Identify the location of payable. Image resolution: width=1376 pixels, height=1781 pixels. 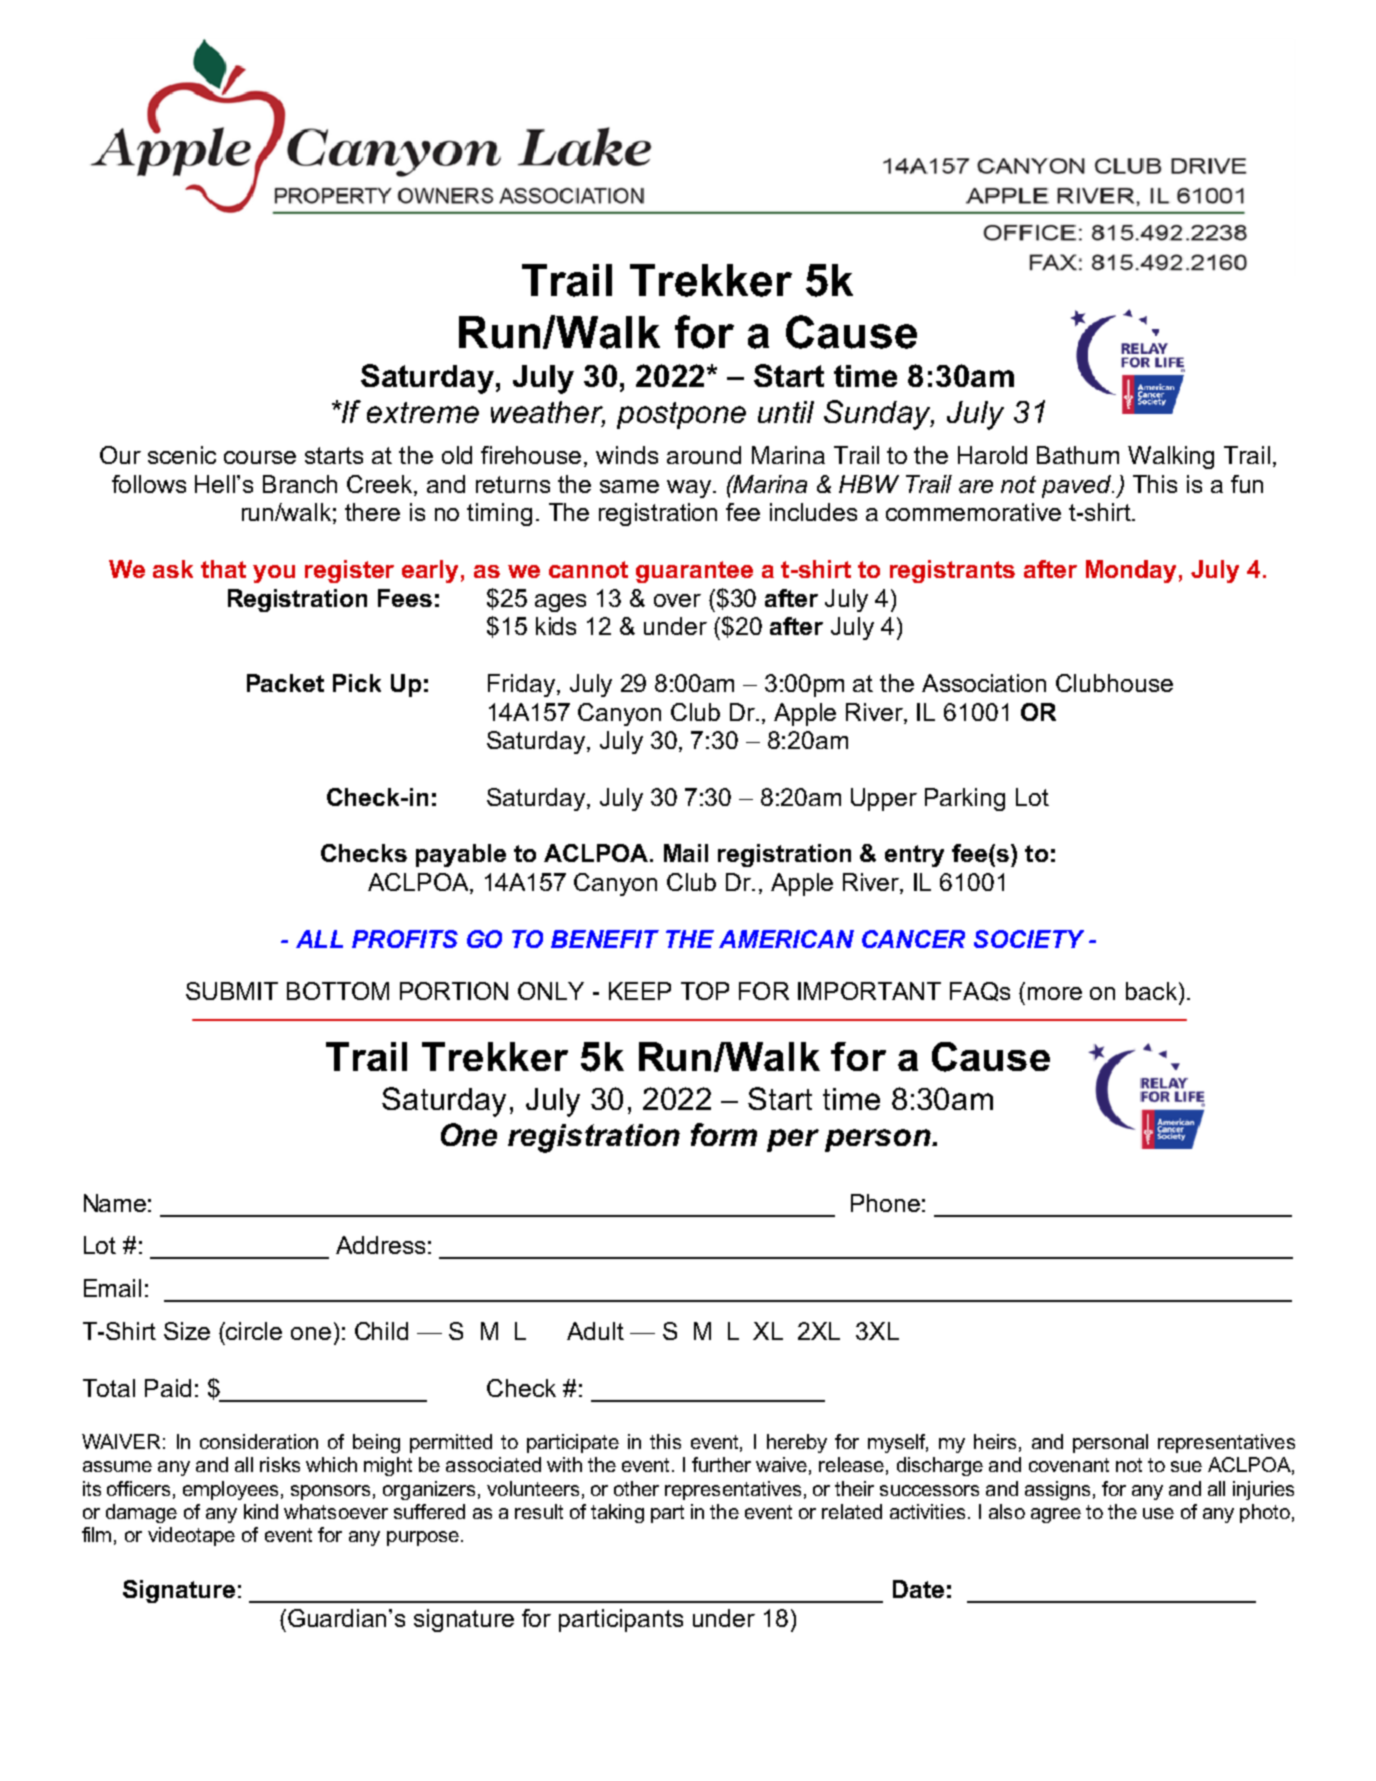
(461, 855).
